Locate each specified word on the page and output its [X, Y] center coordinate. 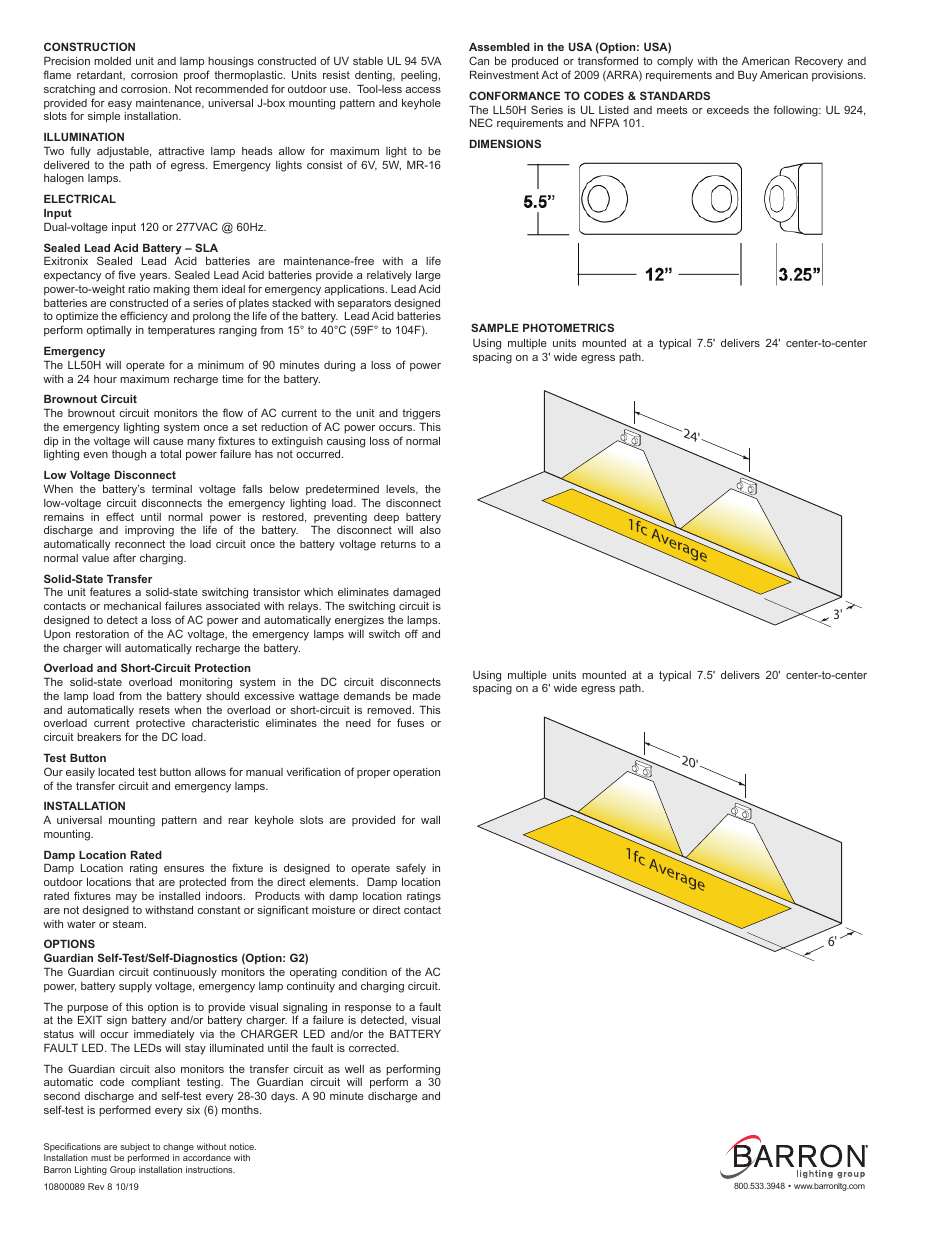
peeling [420, 76]
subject [135, 1149]
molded [112, 61]
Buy [747, 76]
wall [430, 819]
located [116, 772]
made [427, 696]
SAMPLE [495, 327]
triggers [421, 416]
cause [168, 442]
